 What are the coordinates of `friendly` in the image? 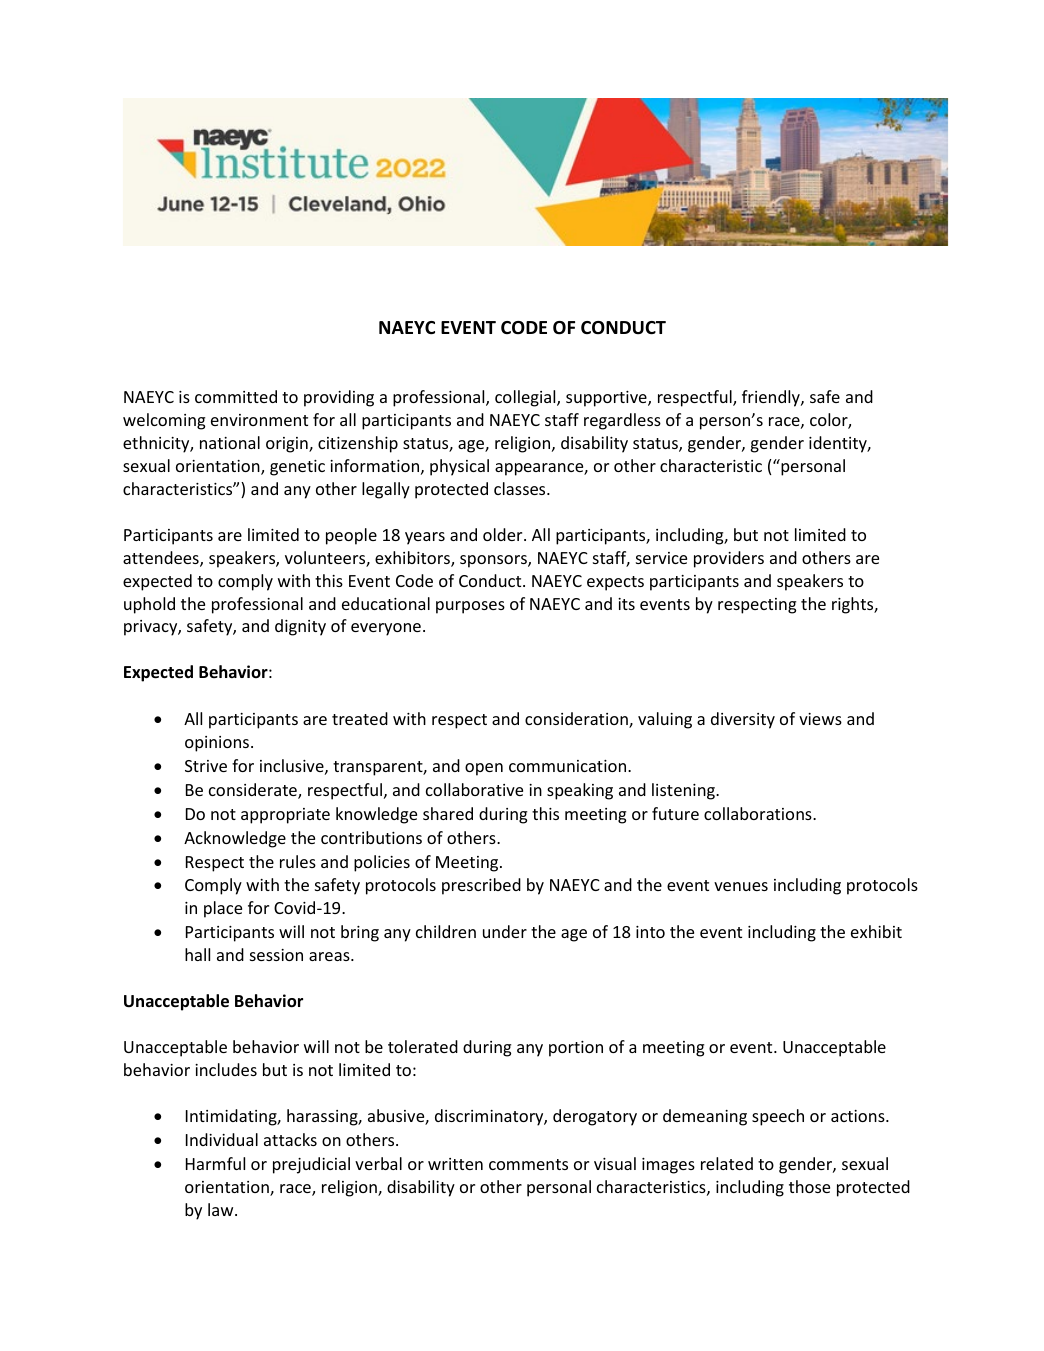 It's located at (772, 398).
